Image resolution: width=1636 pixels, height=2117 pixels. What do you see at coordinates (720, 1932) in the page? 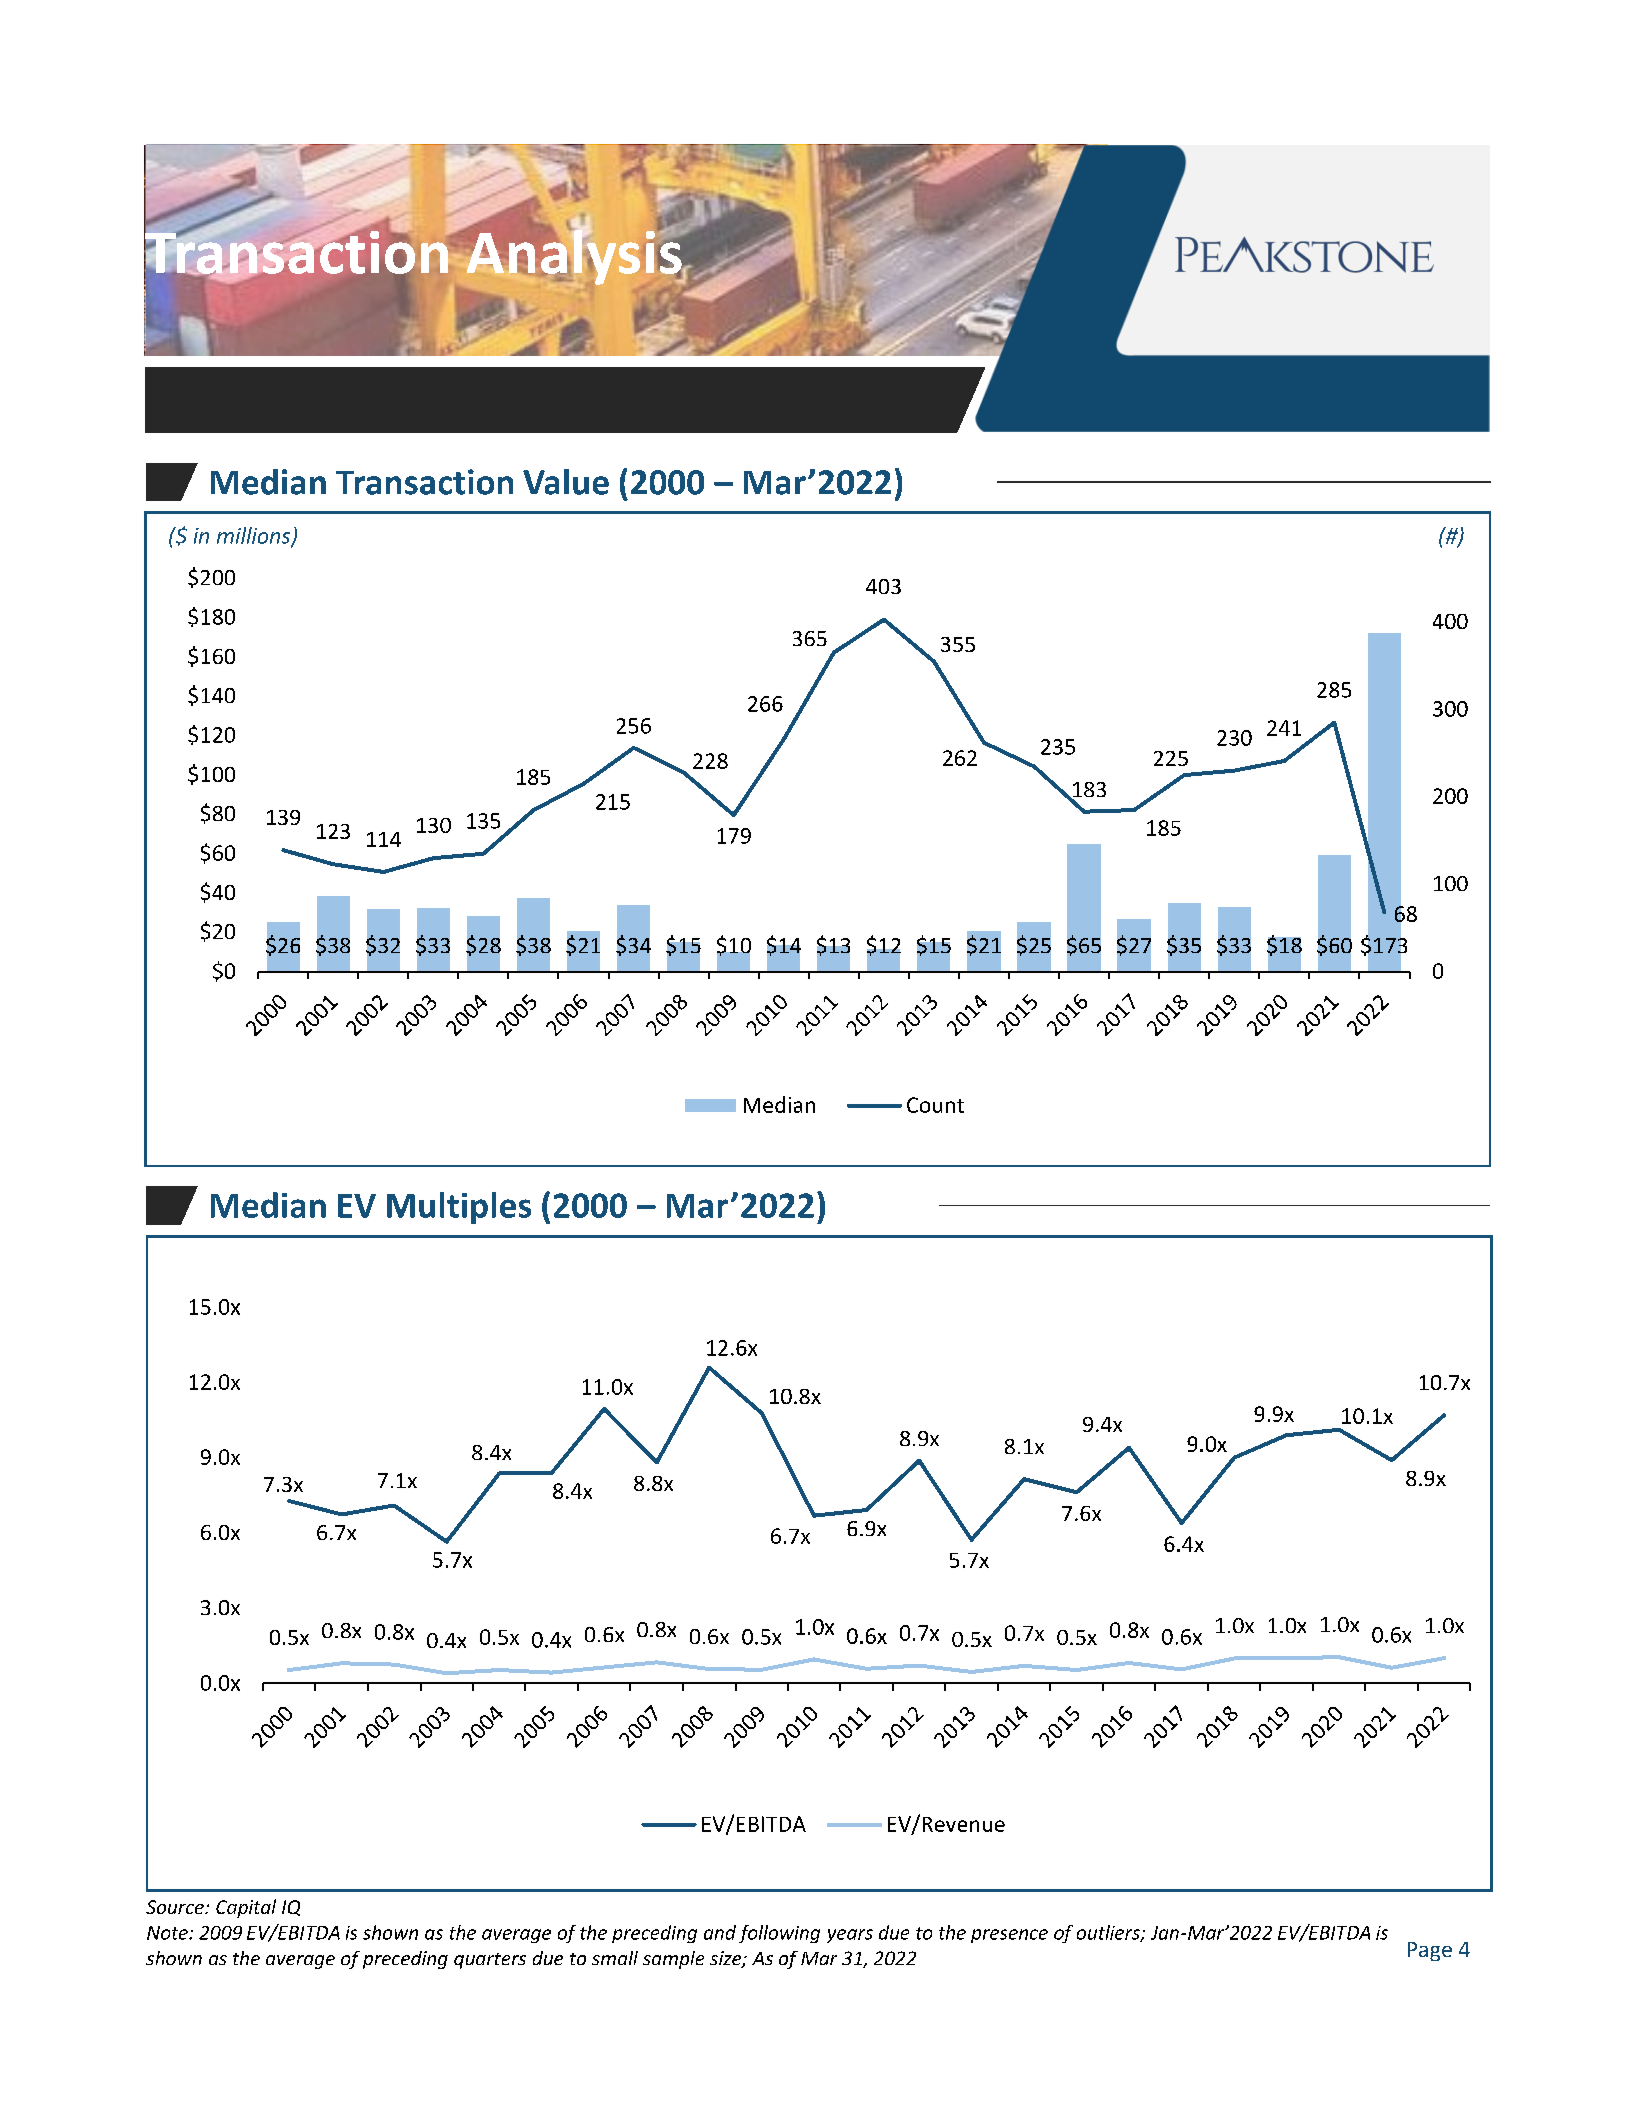
I see `and` at bounding box center [720, 1932].
